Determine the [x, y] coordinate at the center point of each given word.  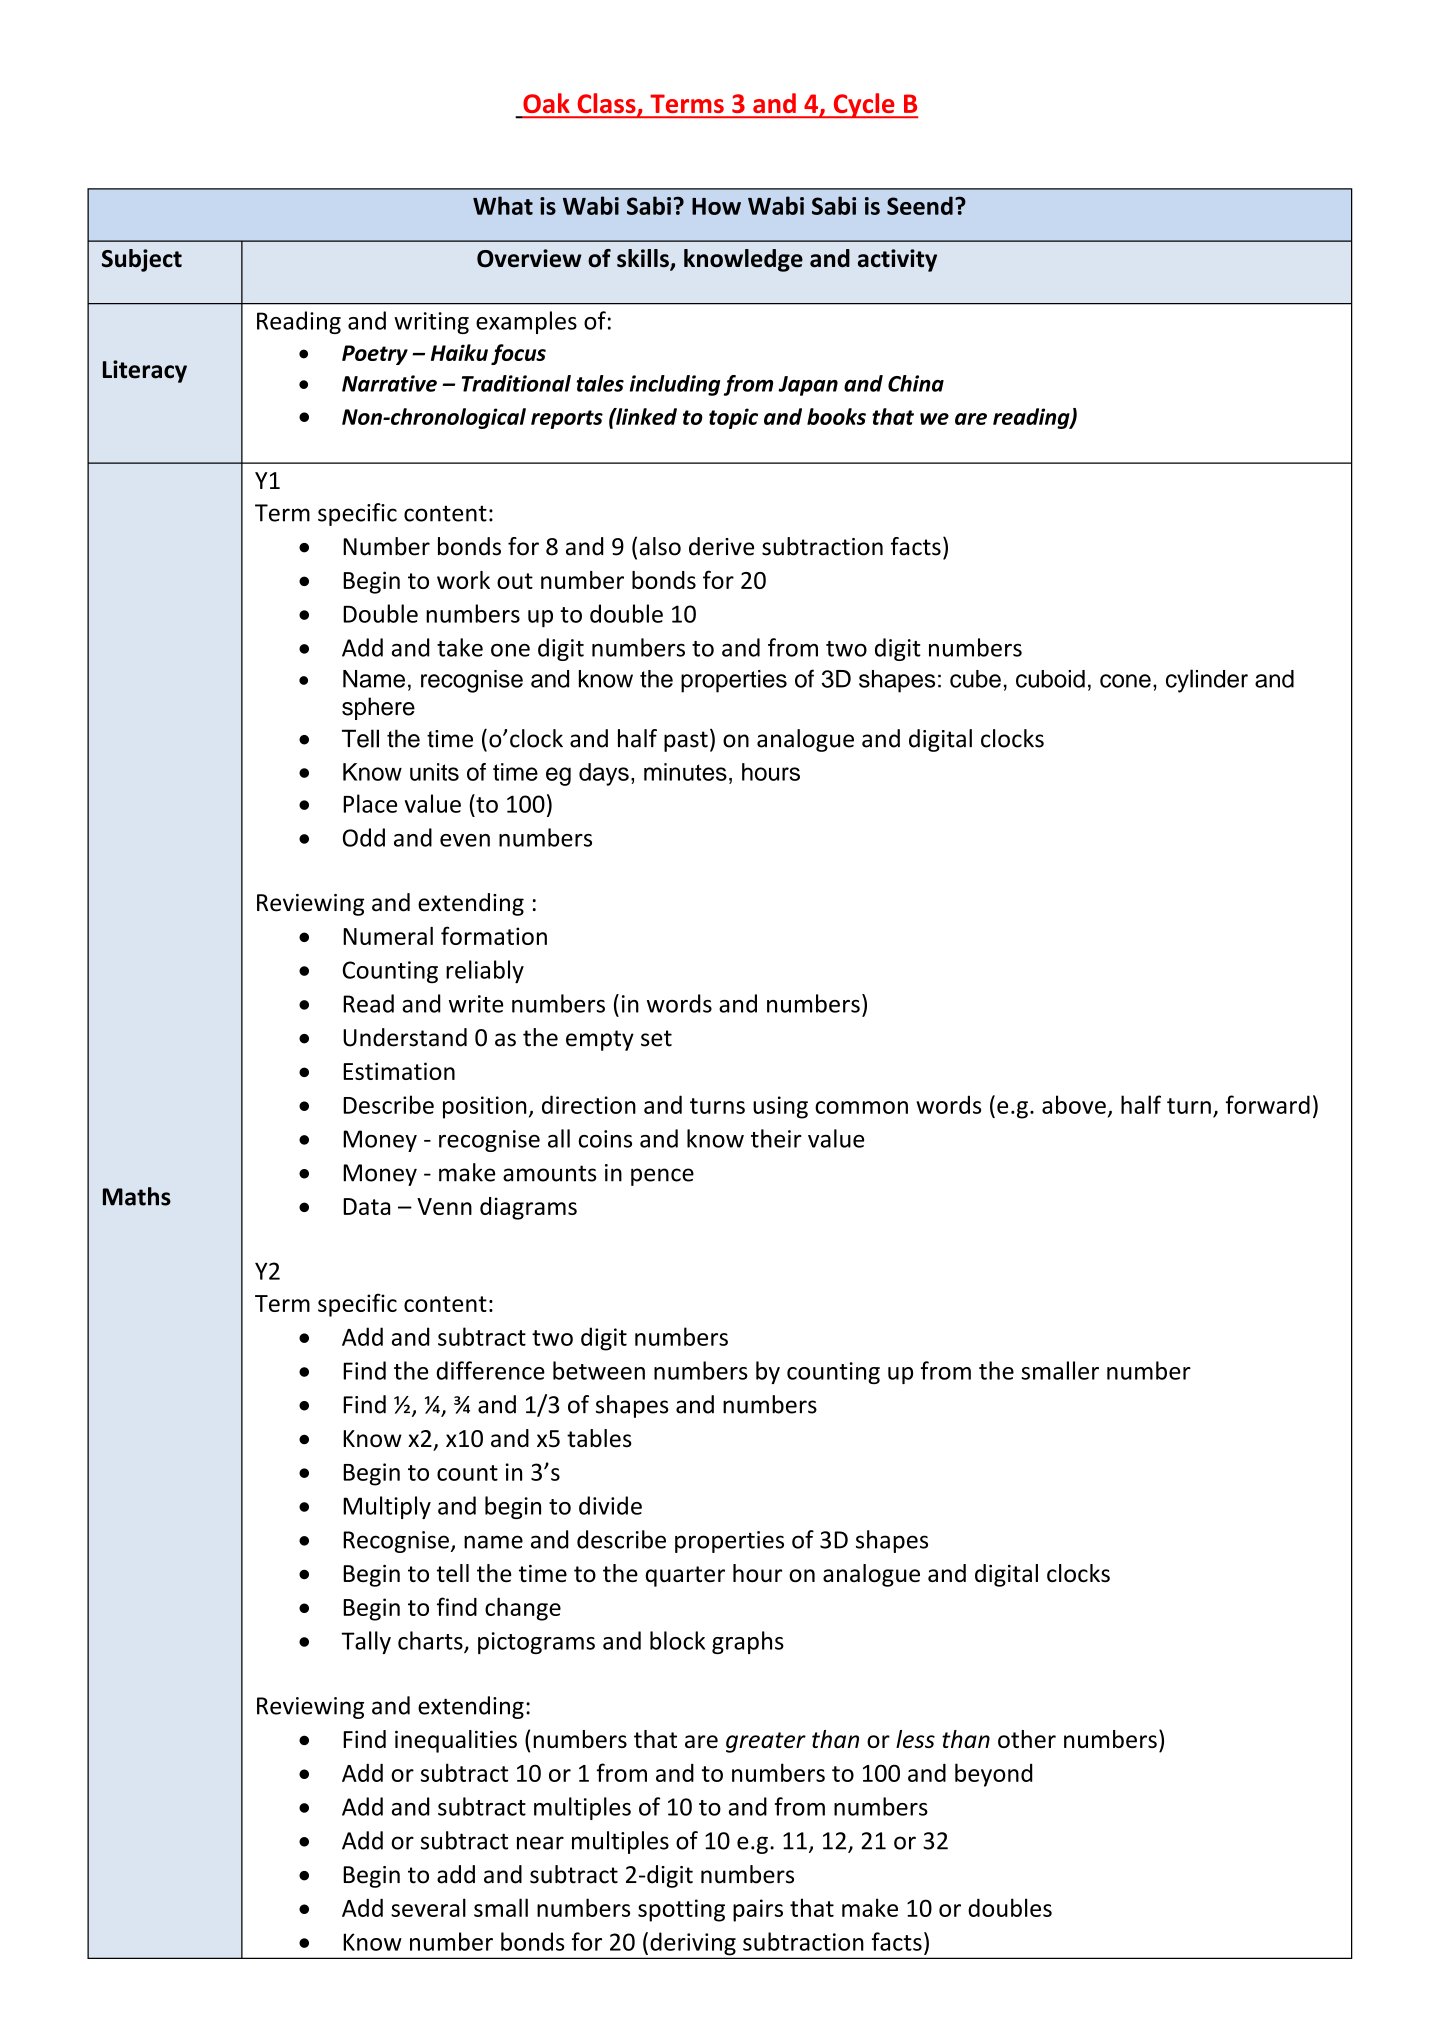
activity [897, 260]
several [428, 1907]
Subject [142, 260]
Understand [405, 1037]
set [656, 1038]
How [716, 206]
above [1074, 1104]
